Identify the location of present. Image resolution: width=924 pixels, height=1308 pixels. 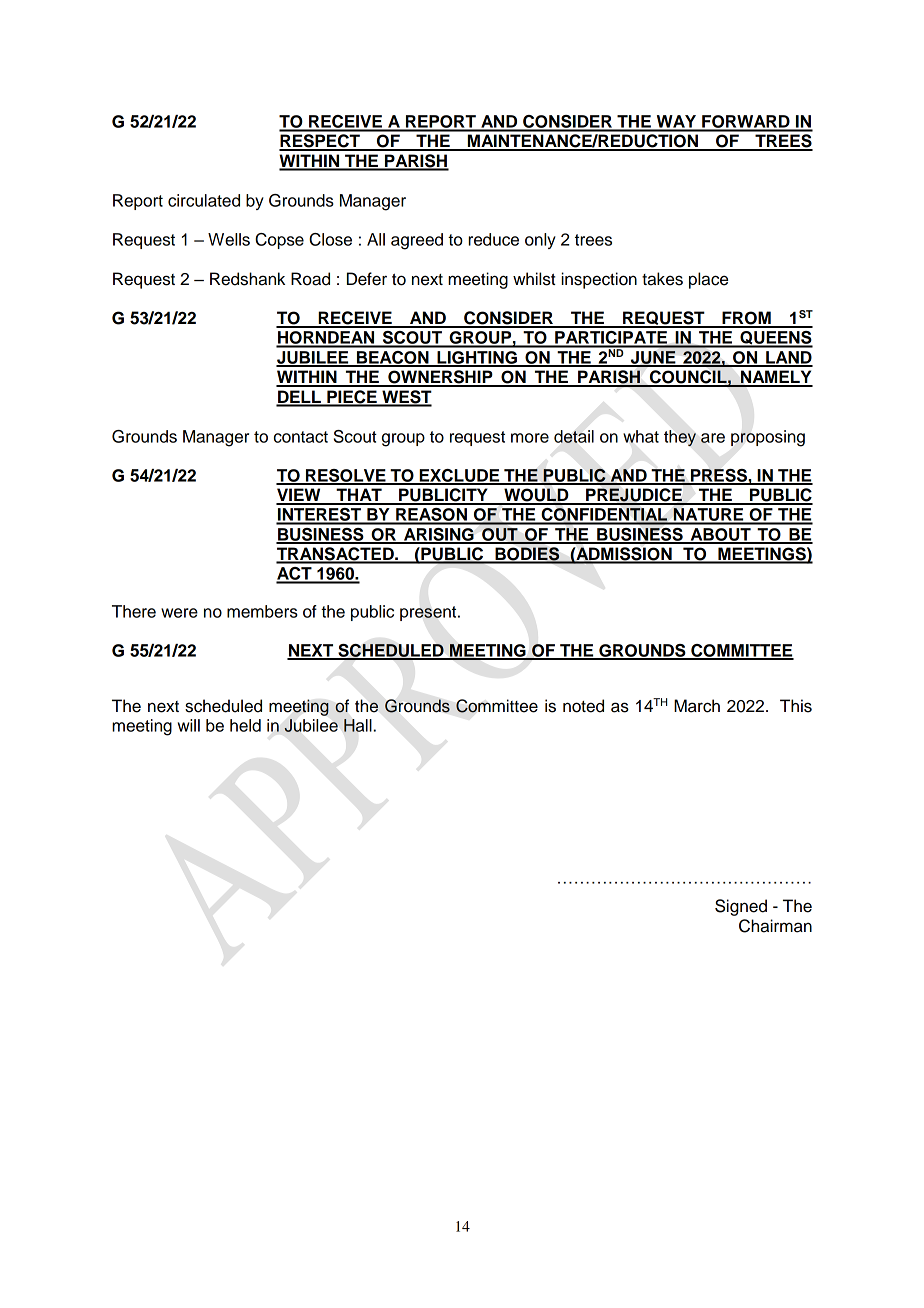
(429, 613).
